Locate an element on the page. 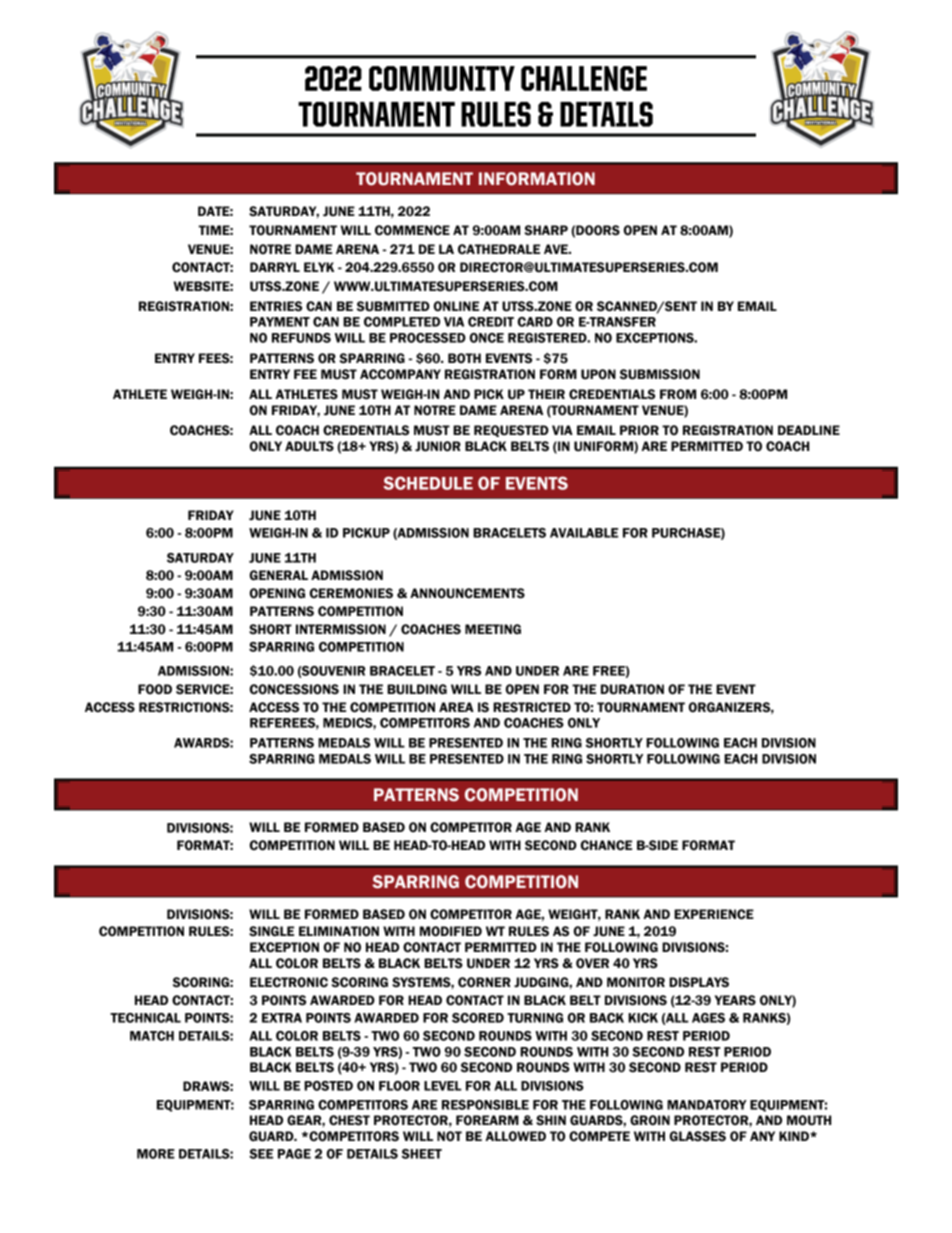 This page has width=952, height=1233. PAYMENT is located at coordinates (280, 322).
